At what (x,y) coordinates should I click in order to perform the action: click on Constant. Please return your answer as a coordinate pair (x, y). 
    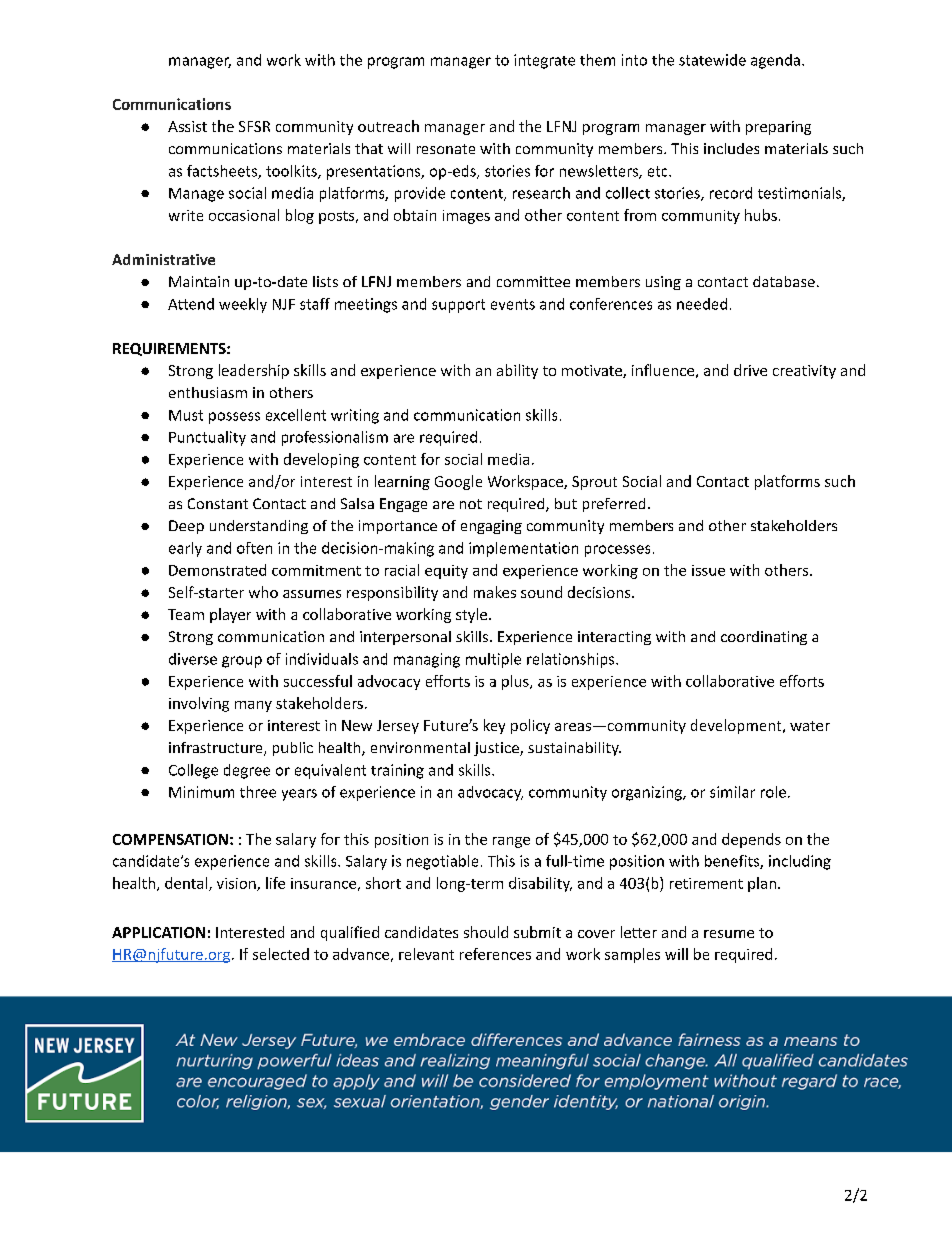
    Looking at the image, I should click on (218, 503).
